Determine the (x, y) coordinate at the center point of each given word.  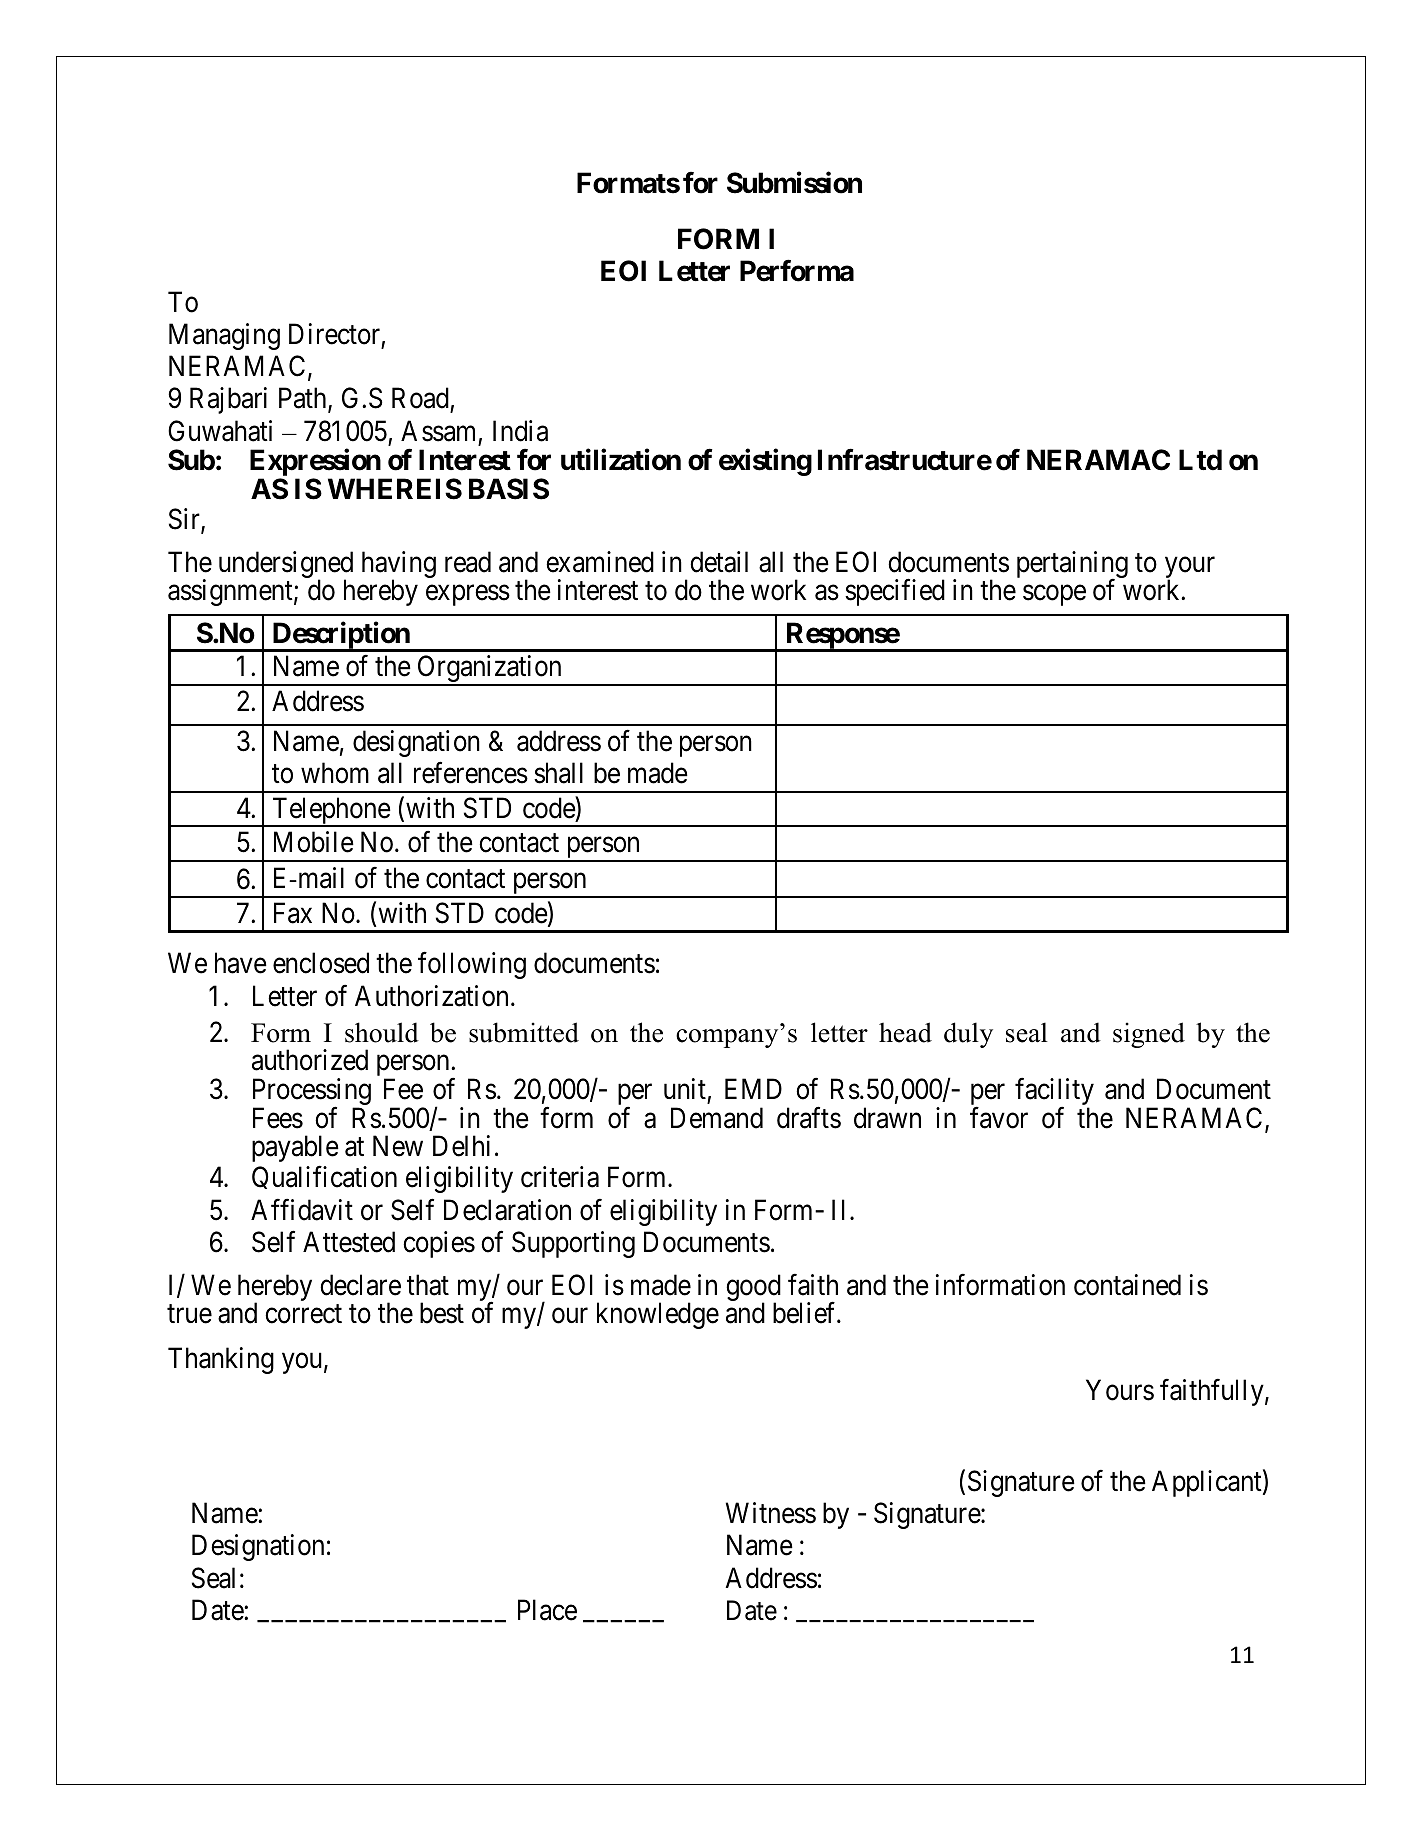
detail (719, 562)
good (753, 1289)
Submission (794, 182)
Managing (224, 336)
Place (547, 1610)
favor (999, 1118)
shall (558, 773)
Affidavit (302, 1210)
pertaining (1072, 566)
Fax (293, 913)
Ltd (1200, 460)
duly (968, 1035)
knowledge (658, 1315)
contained (1127, 1285)
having (399, 566)
